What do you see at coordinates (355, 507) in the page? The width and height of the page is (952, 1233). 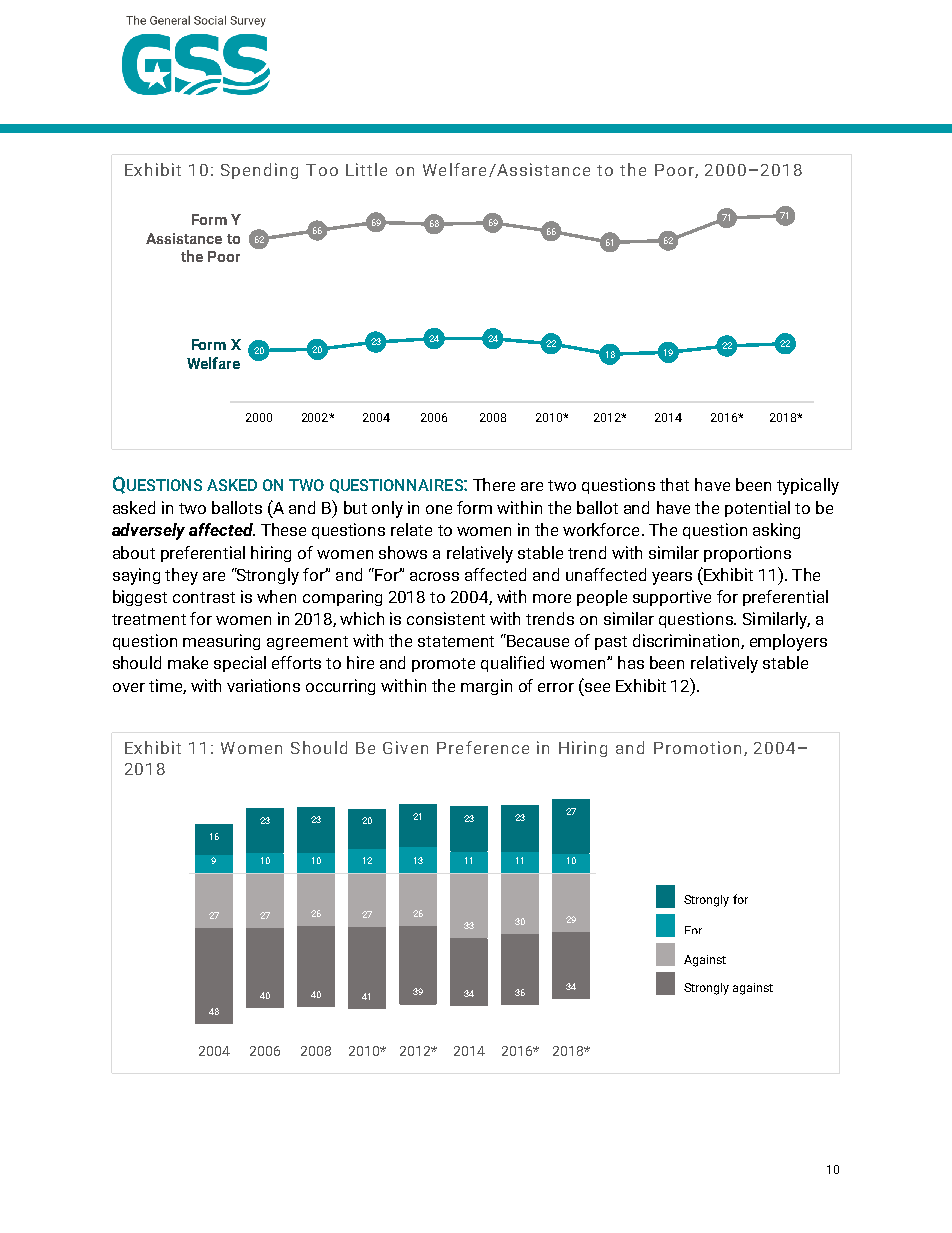 I see `but` at bounding box center [355, 507].
